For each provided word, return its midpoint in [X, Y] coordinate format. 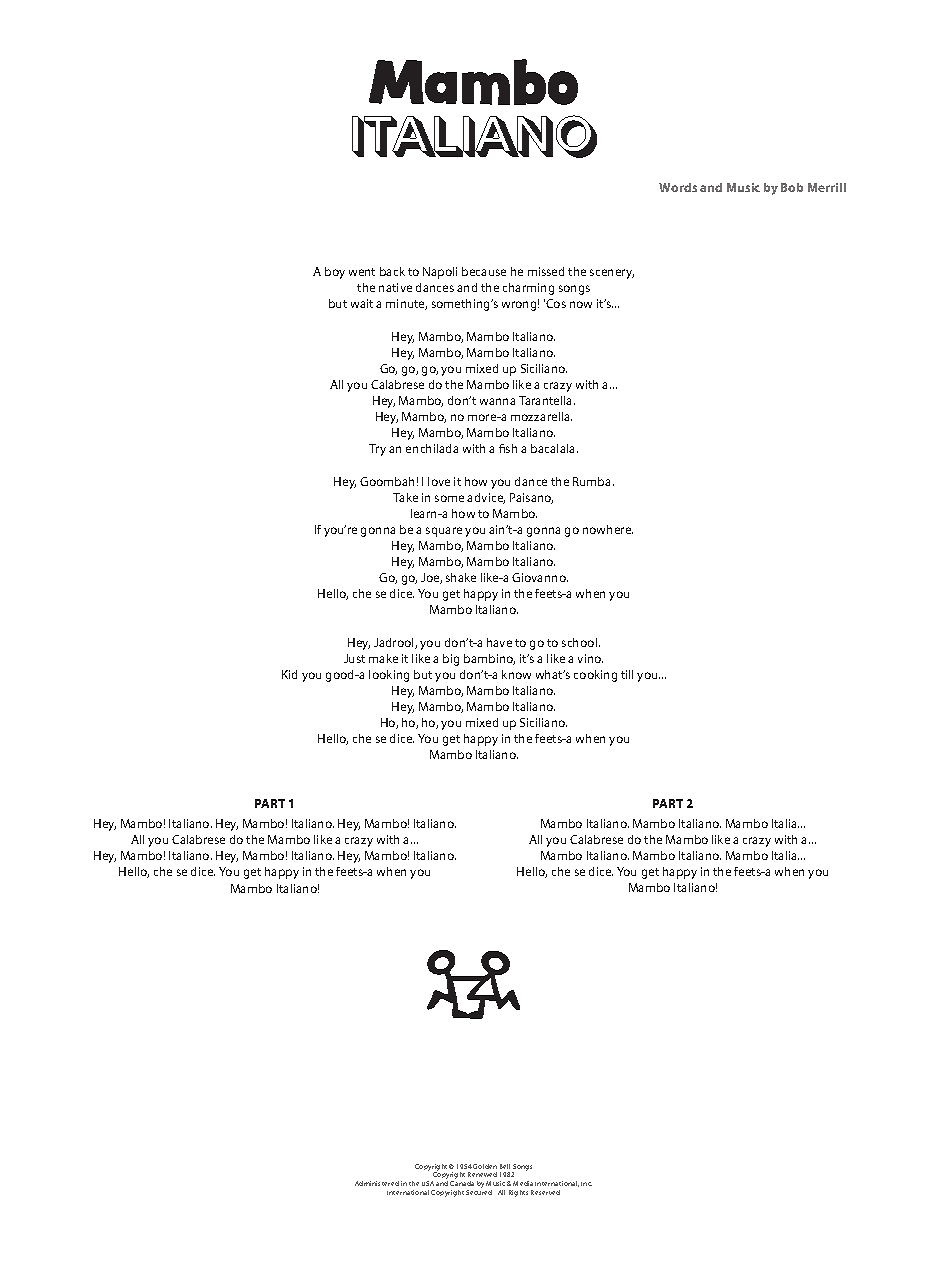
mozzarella [541, 416]
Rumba [593, 481]
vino [590, 658]
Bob [792, 187]
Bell [505, 1166]
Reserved [545, 1192]
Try [377, 450]
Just [354, 658]
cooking [595, 676]
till [627, 674]
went [362, 272]
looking [389, 676]
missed [546, 271]
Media [523, 1183]
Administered [377, 1183]
